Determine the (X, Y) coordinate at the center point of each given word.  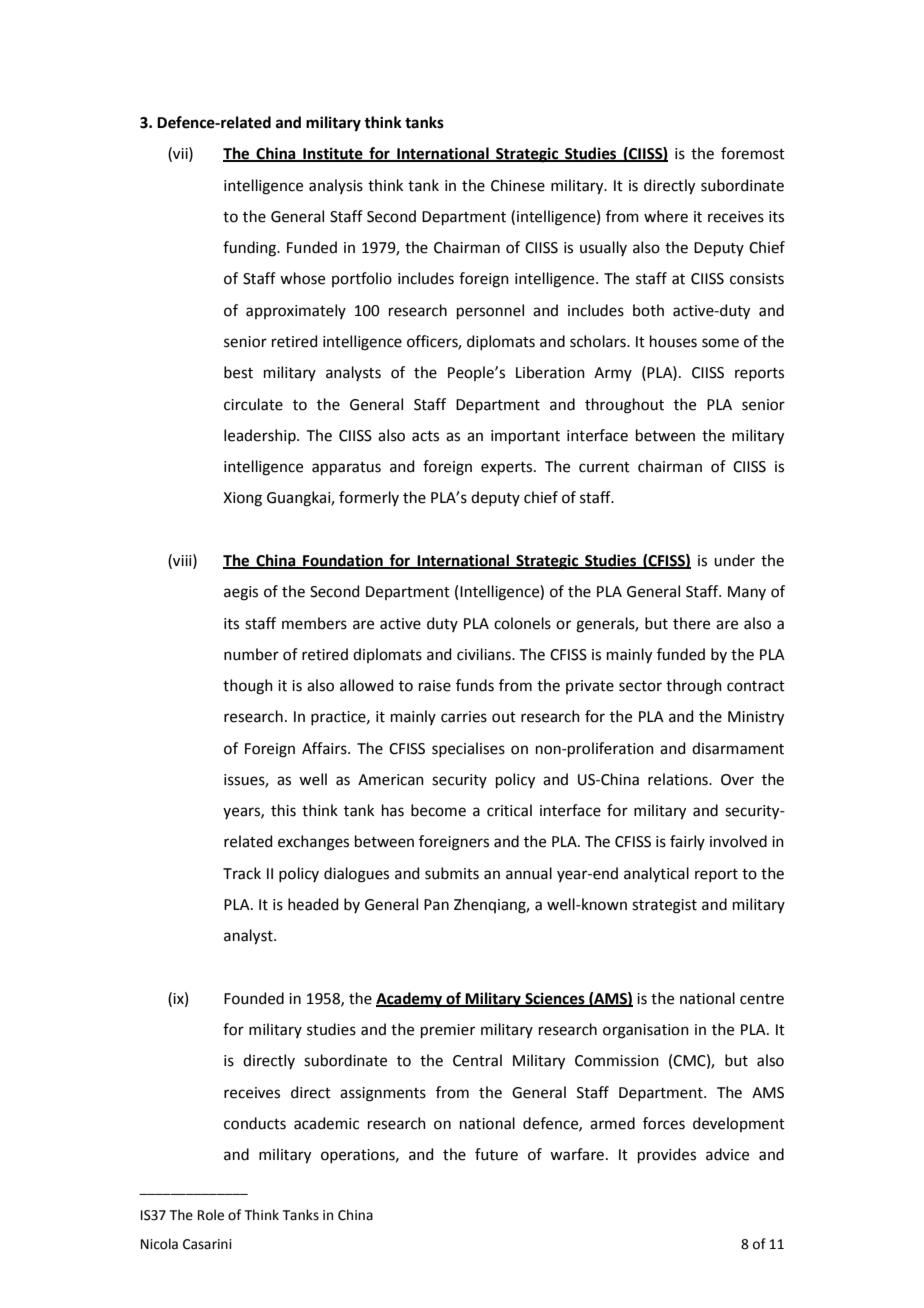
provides (667, 1155)
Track (242, 873)
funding (251, 249)
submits (452, 873)
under (734, 560)
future (496, 1154)
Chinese (518, 185)
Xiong (242, 499)
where (666, 216)
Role (211, 1215)
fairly (687, 842)
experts (508, 468)
